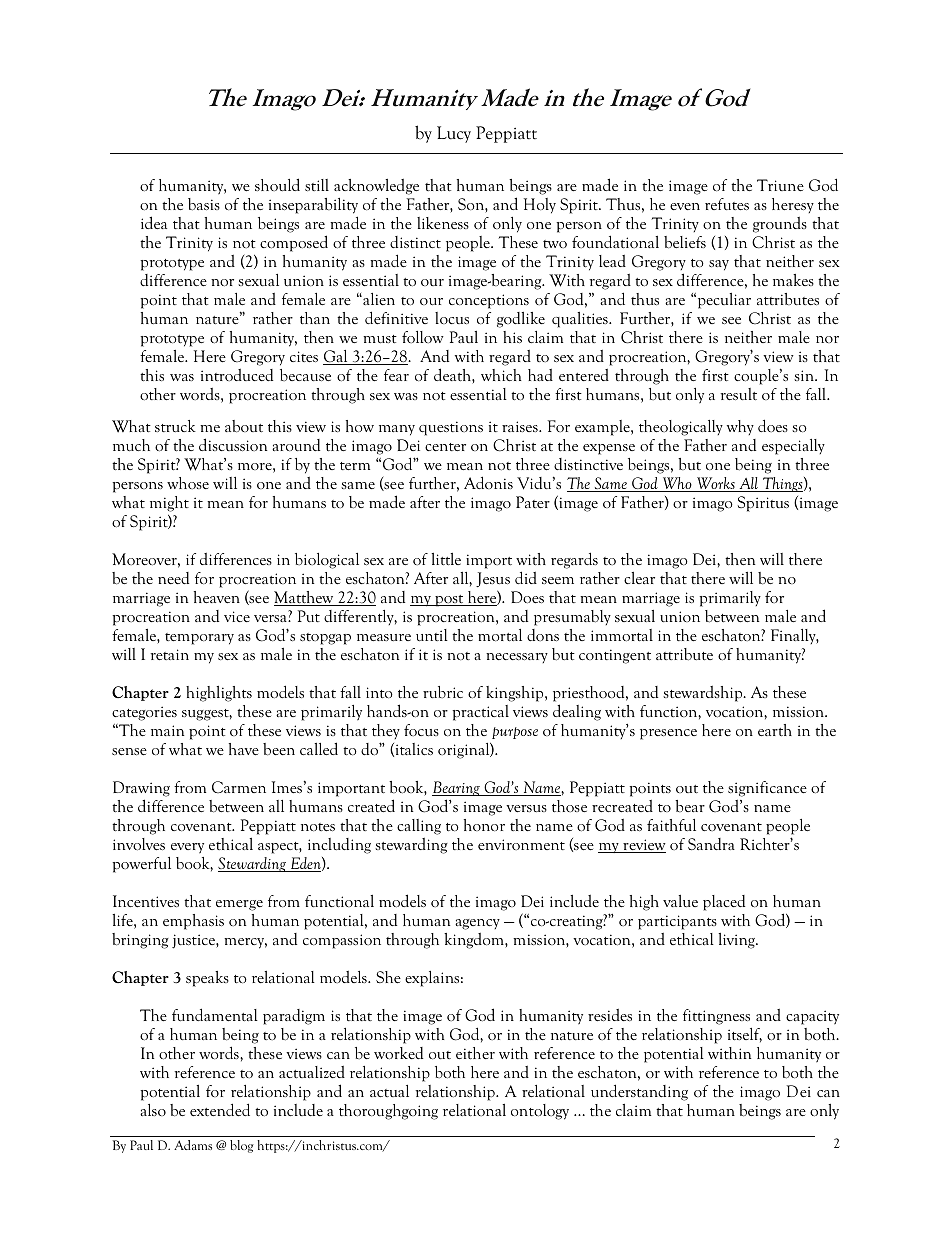  What do you see at coordinates (188, 483) in the screenshot?
I see `whose` at bounding box center [188, 483].
